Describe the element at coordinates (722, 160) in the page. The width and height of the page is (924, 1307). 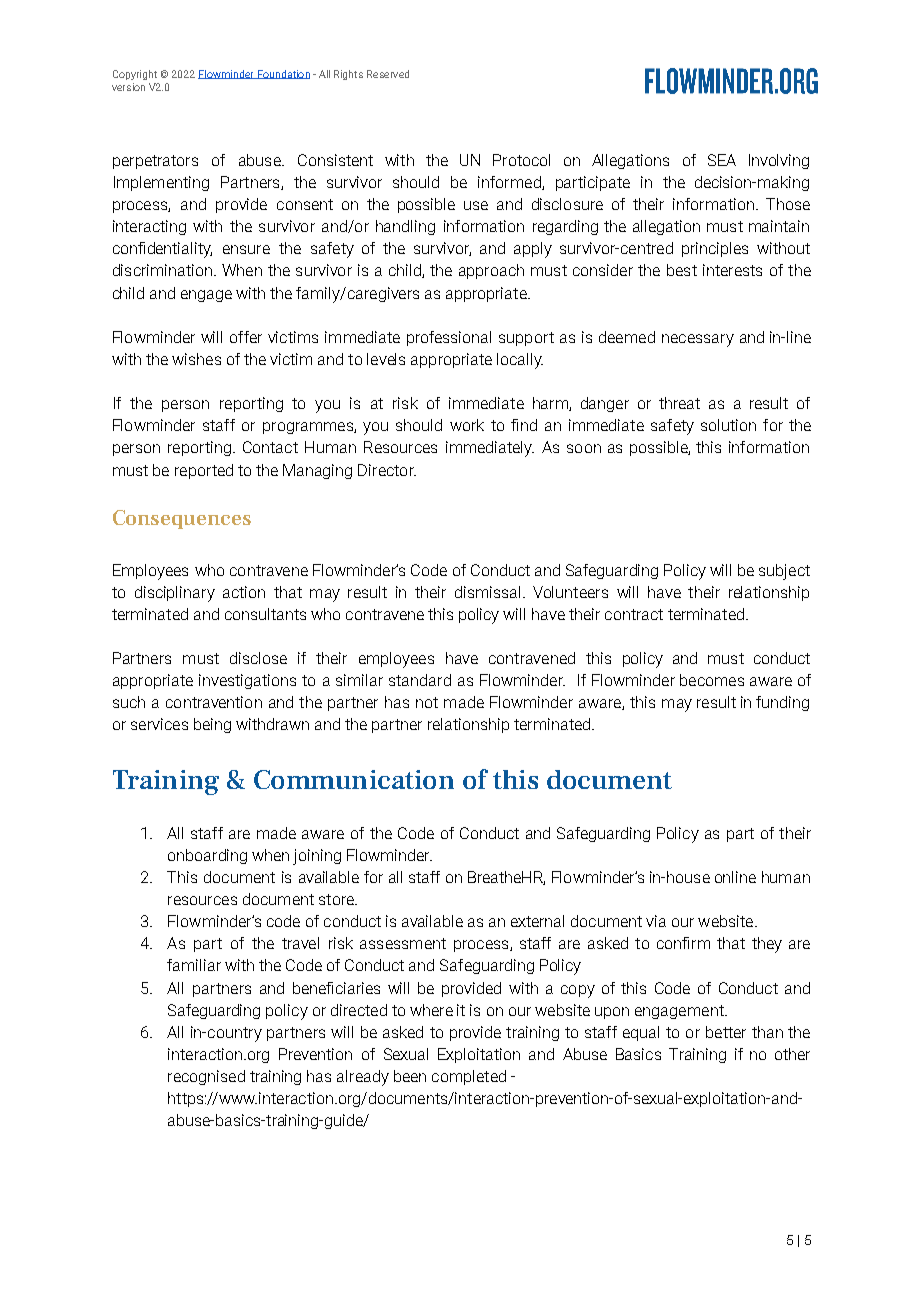
I see `SEA` at that location.
